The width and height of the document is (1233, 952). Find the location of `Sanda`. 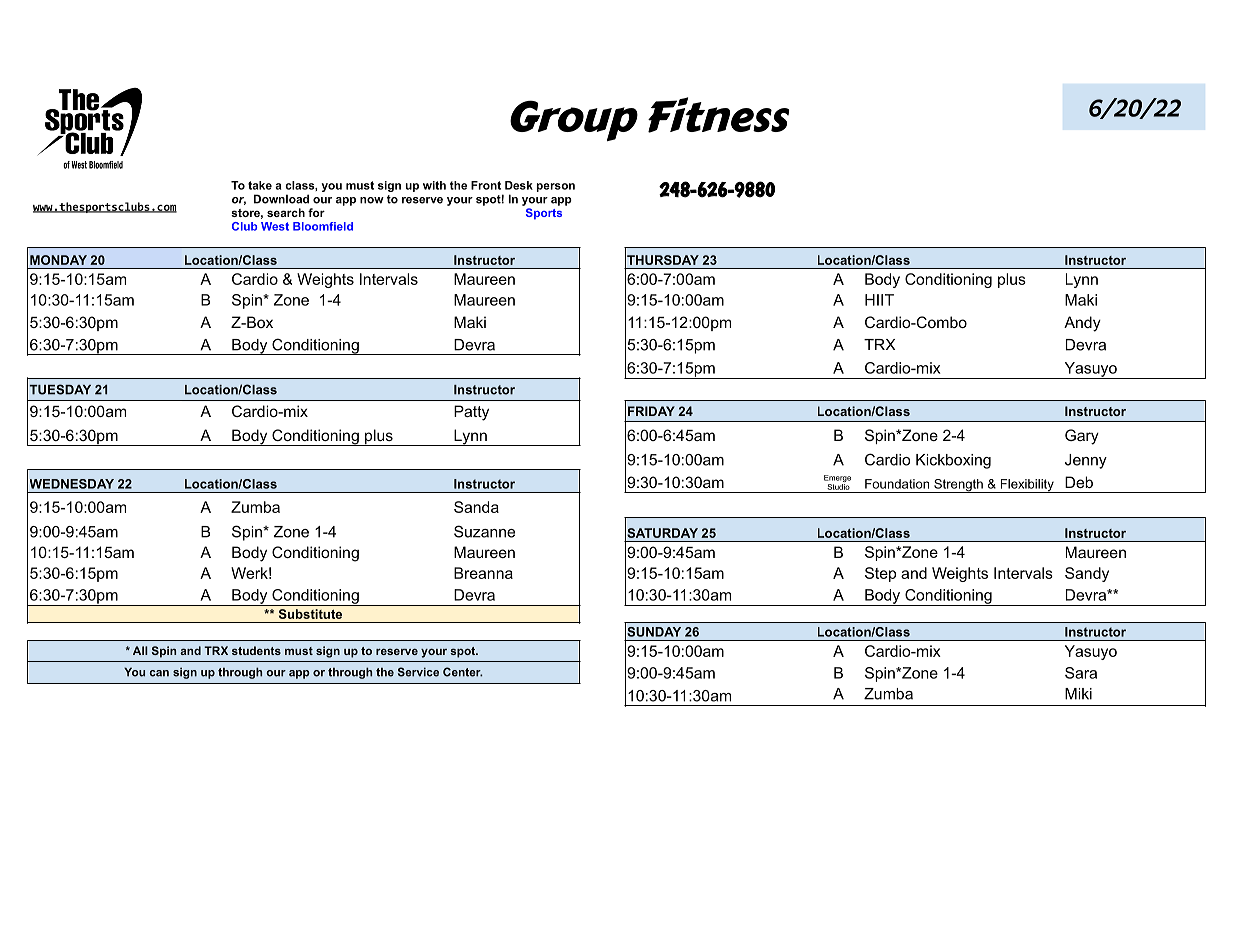

Sanda is located at coordinates (476, 507).
